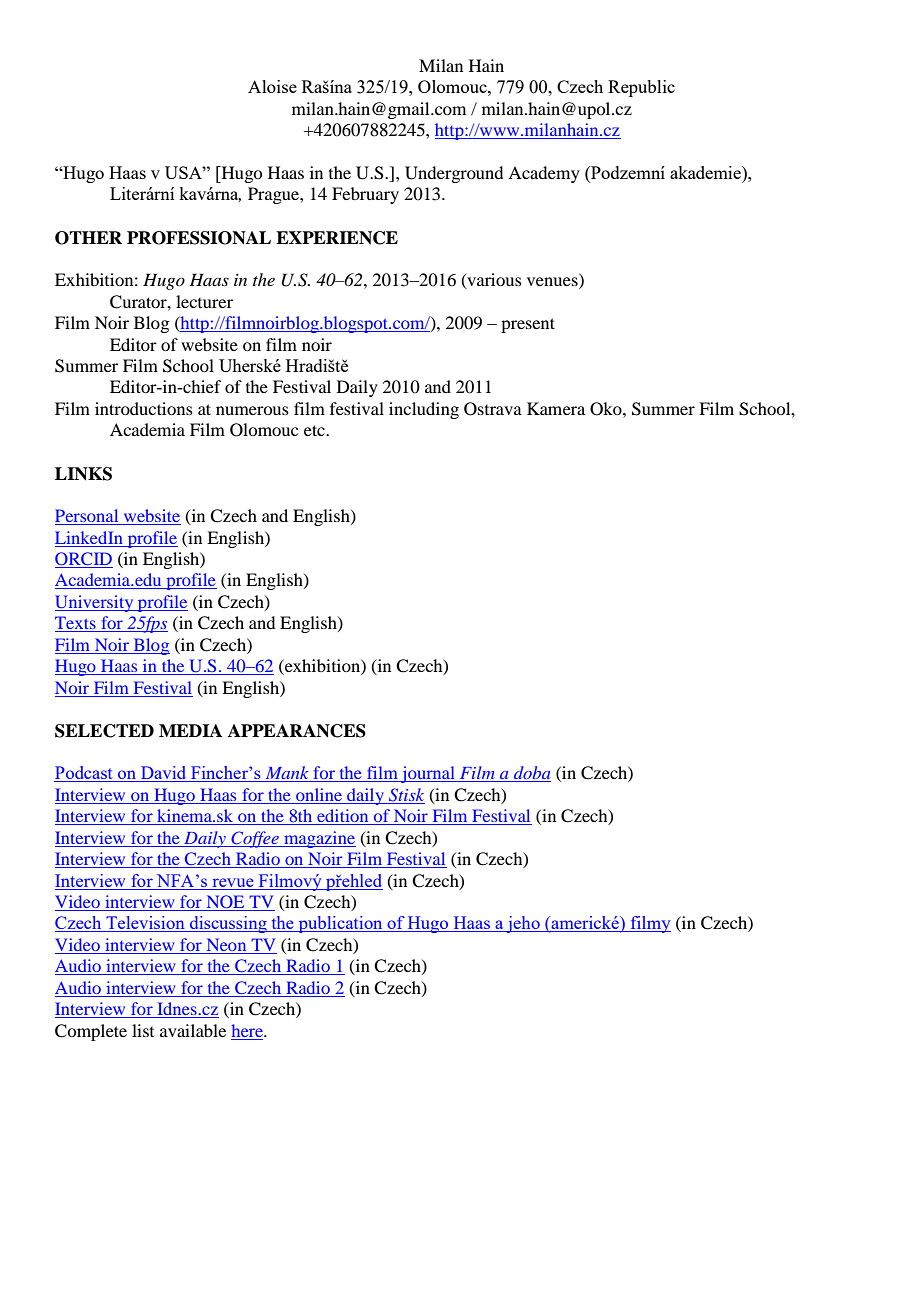 The image size is (924, 1308). Describe the element at coordinates (95, 603) in the page. I see `University` at that location.
